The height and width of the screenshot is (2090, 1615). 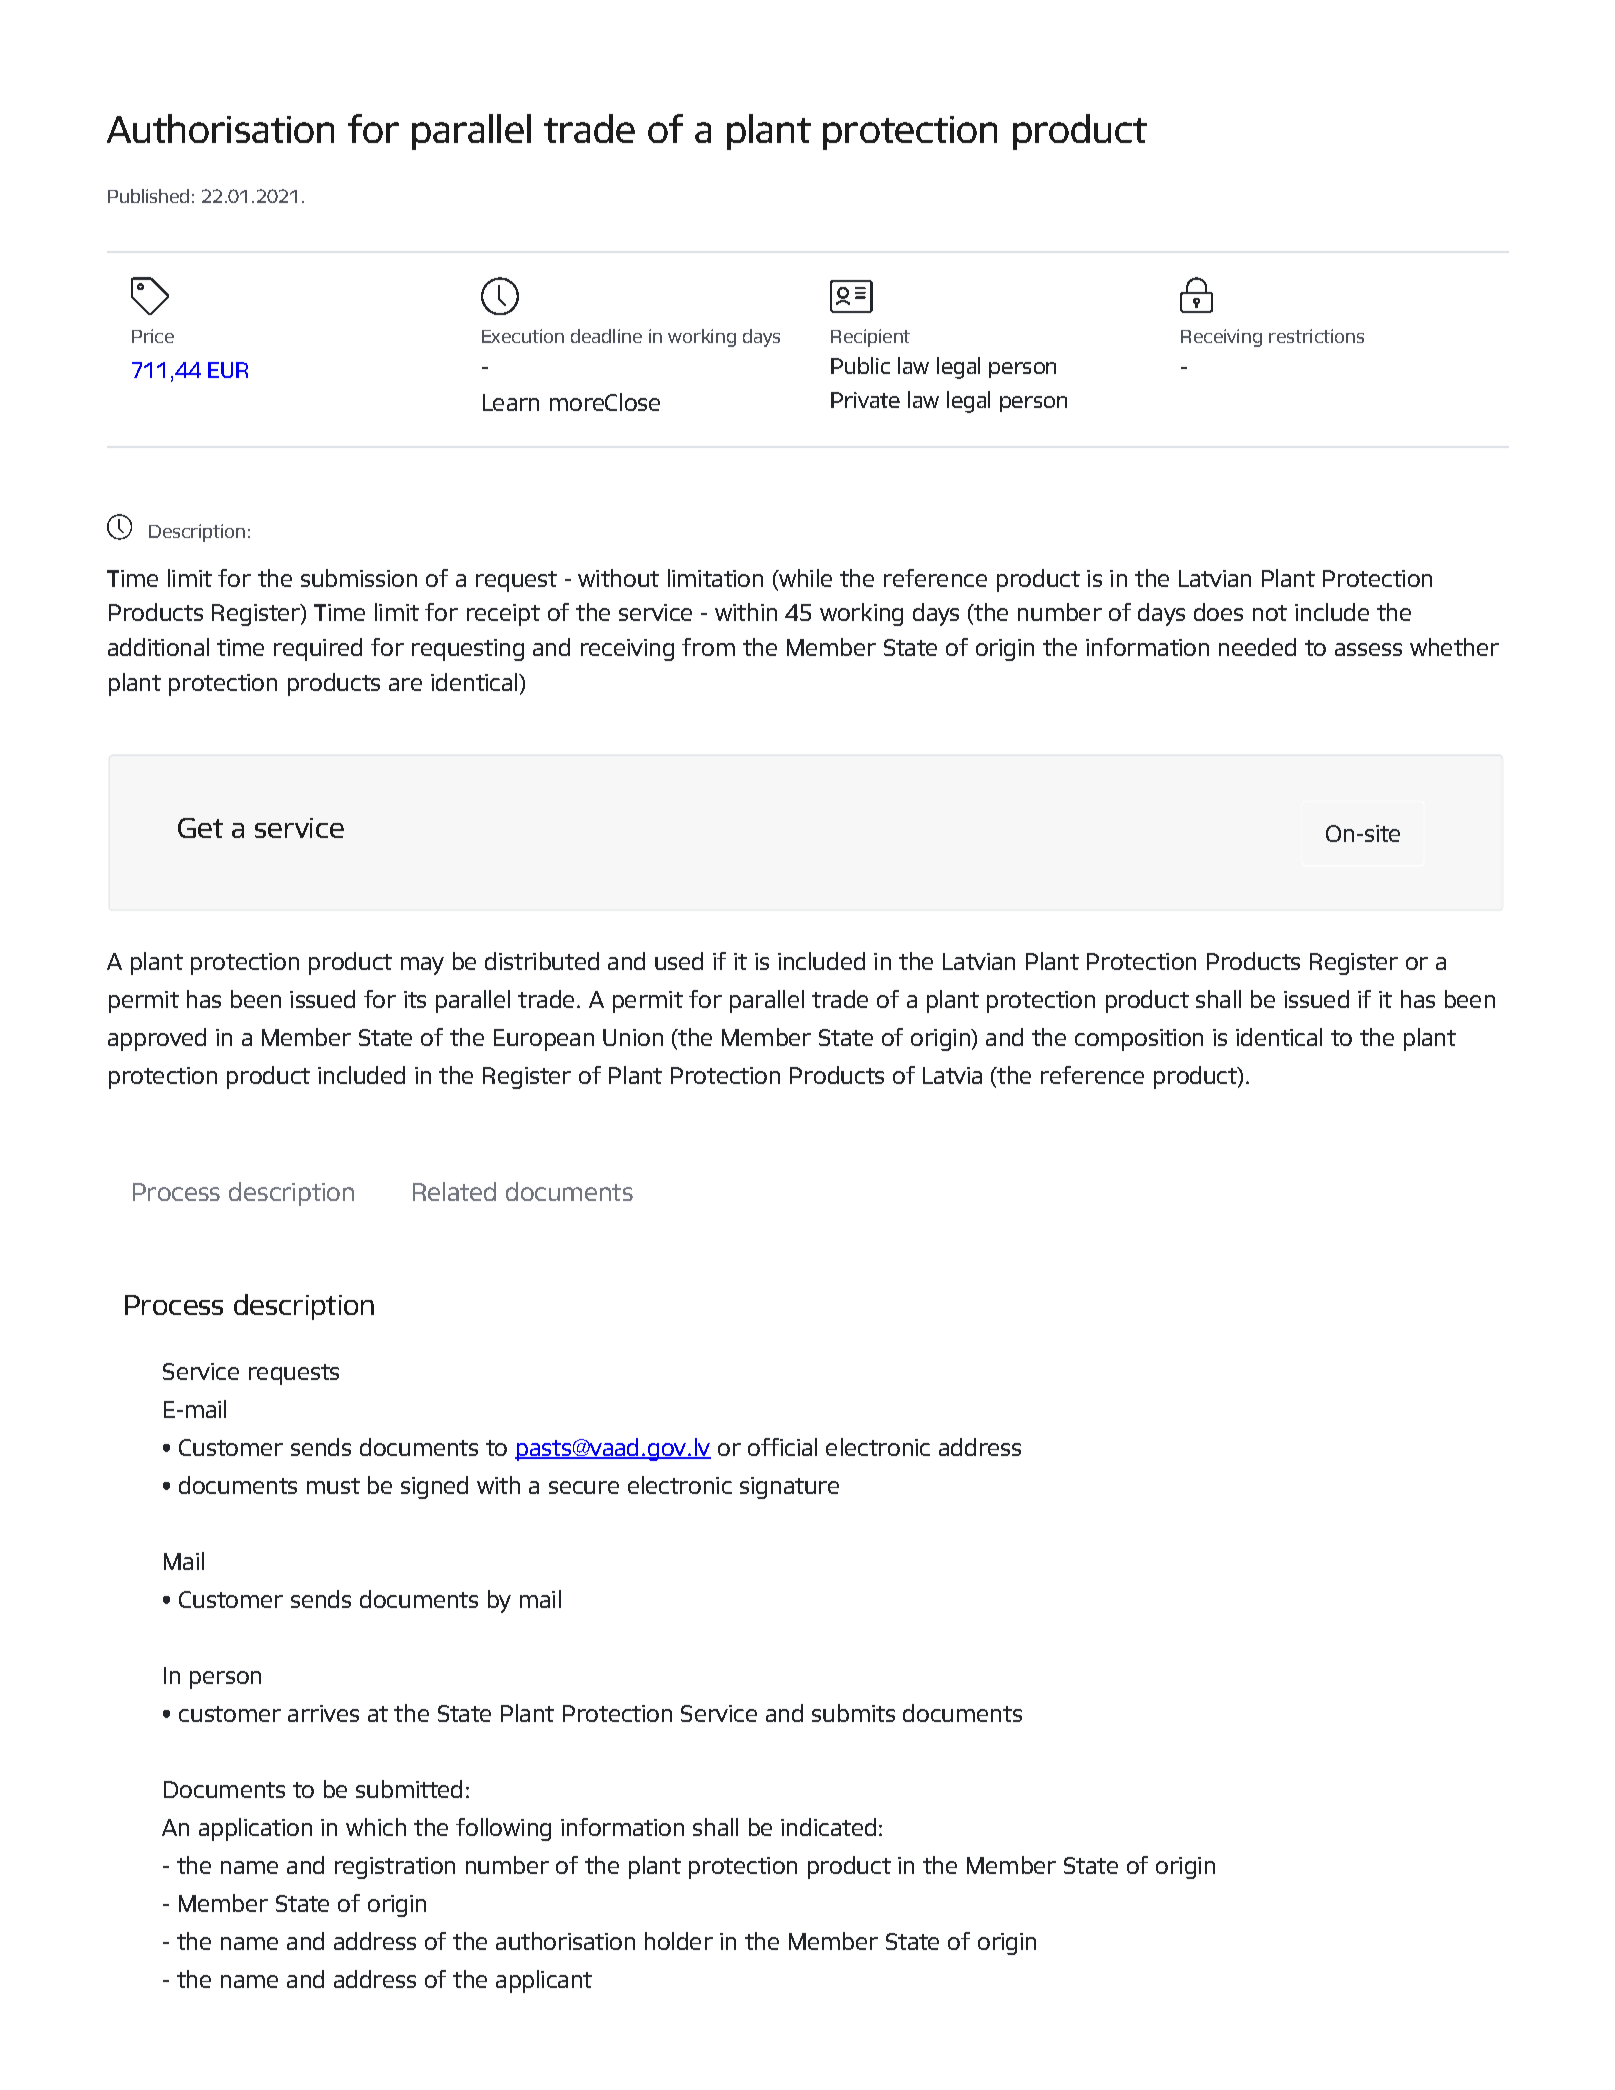 What do you see at coordinates (1316, 336) in the screenshot?
I see `restrictions` at bounding box center [1316, 336].
